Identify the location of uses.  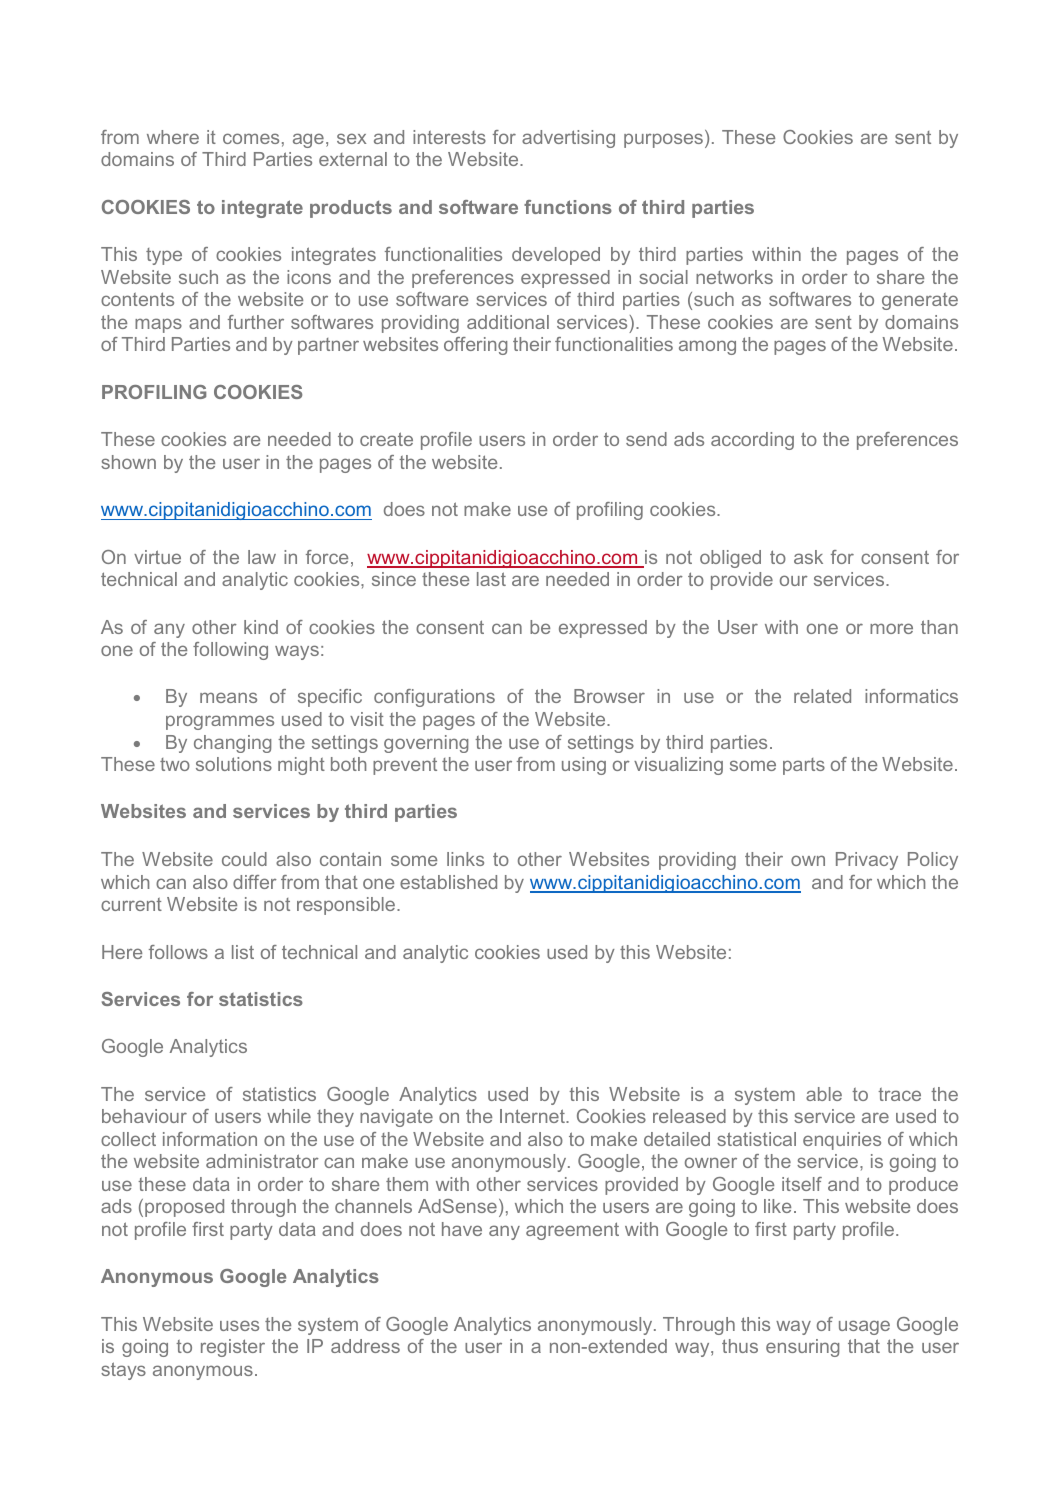
(239, 1325).
